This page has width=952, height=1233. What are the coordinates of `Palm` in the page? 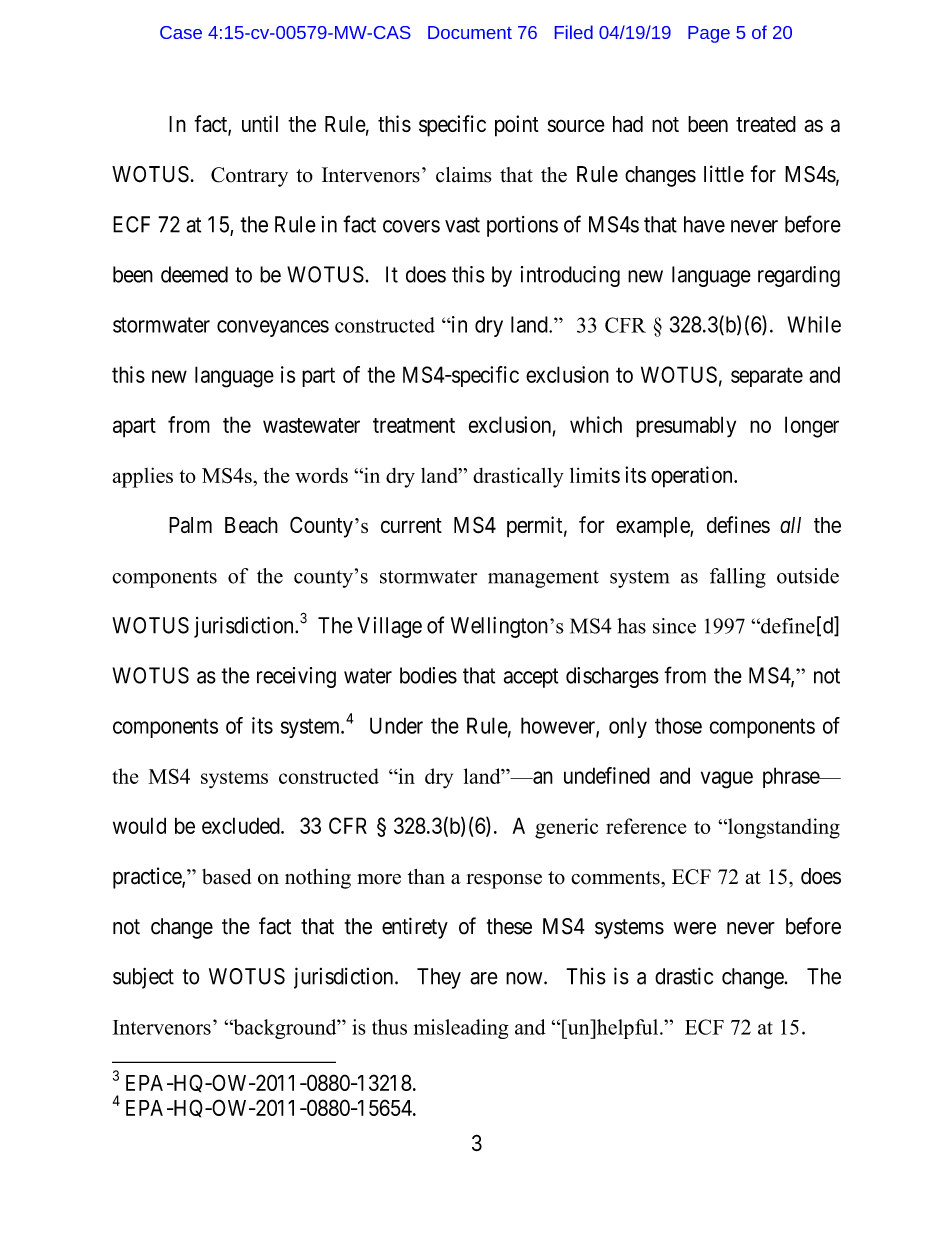 It's located at (190, 525).
